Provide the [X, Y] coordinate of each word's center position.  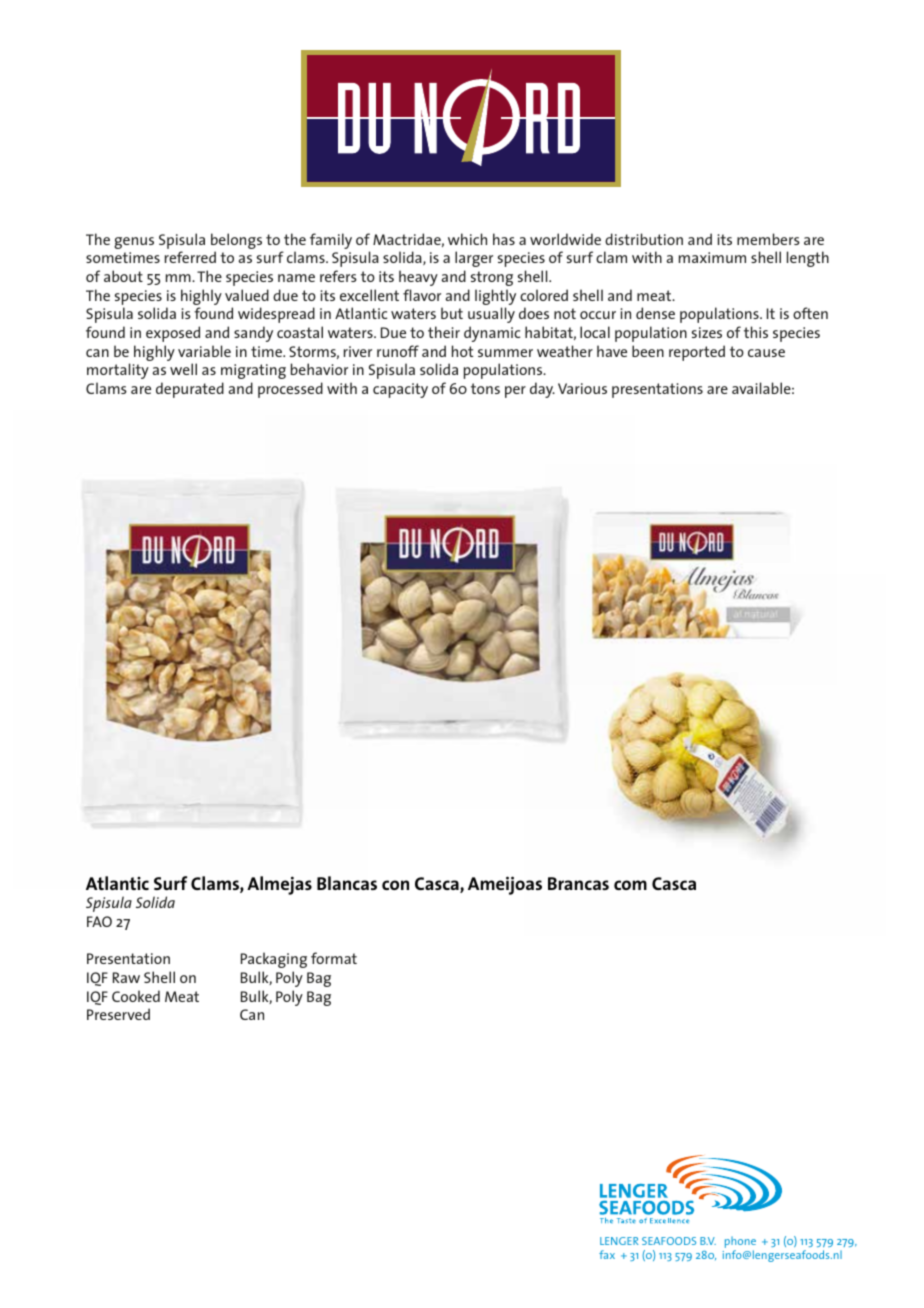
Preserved [118, 1014]
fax [607, 1254]
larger [474, 259]
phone [740, 1243]
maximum [712, 257]
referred [190, 257]
